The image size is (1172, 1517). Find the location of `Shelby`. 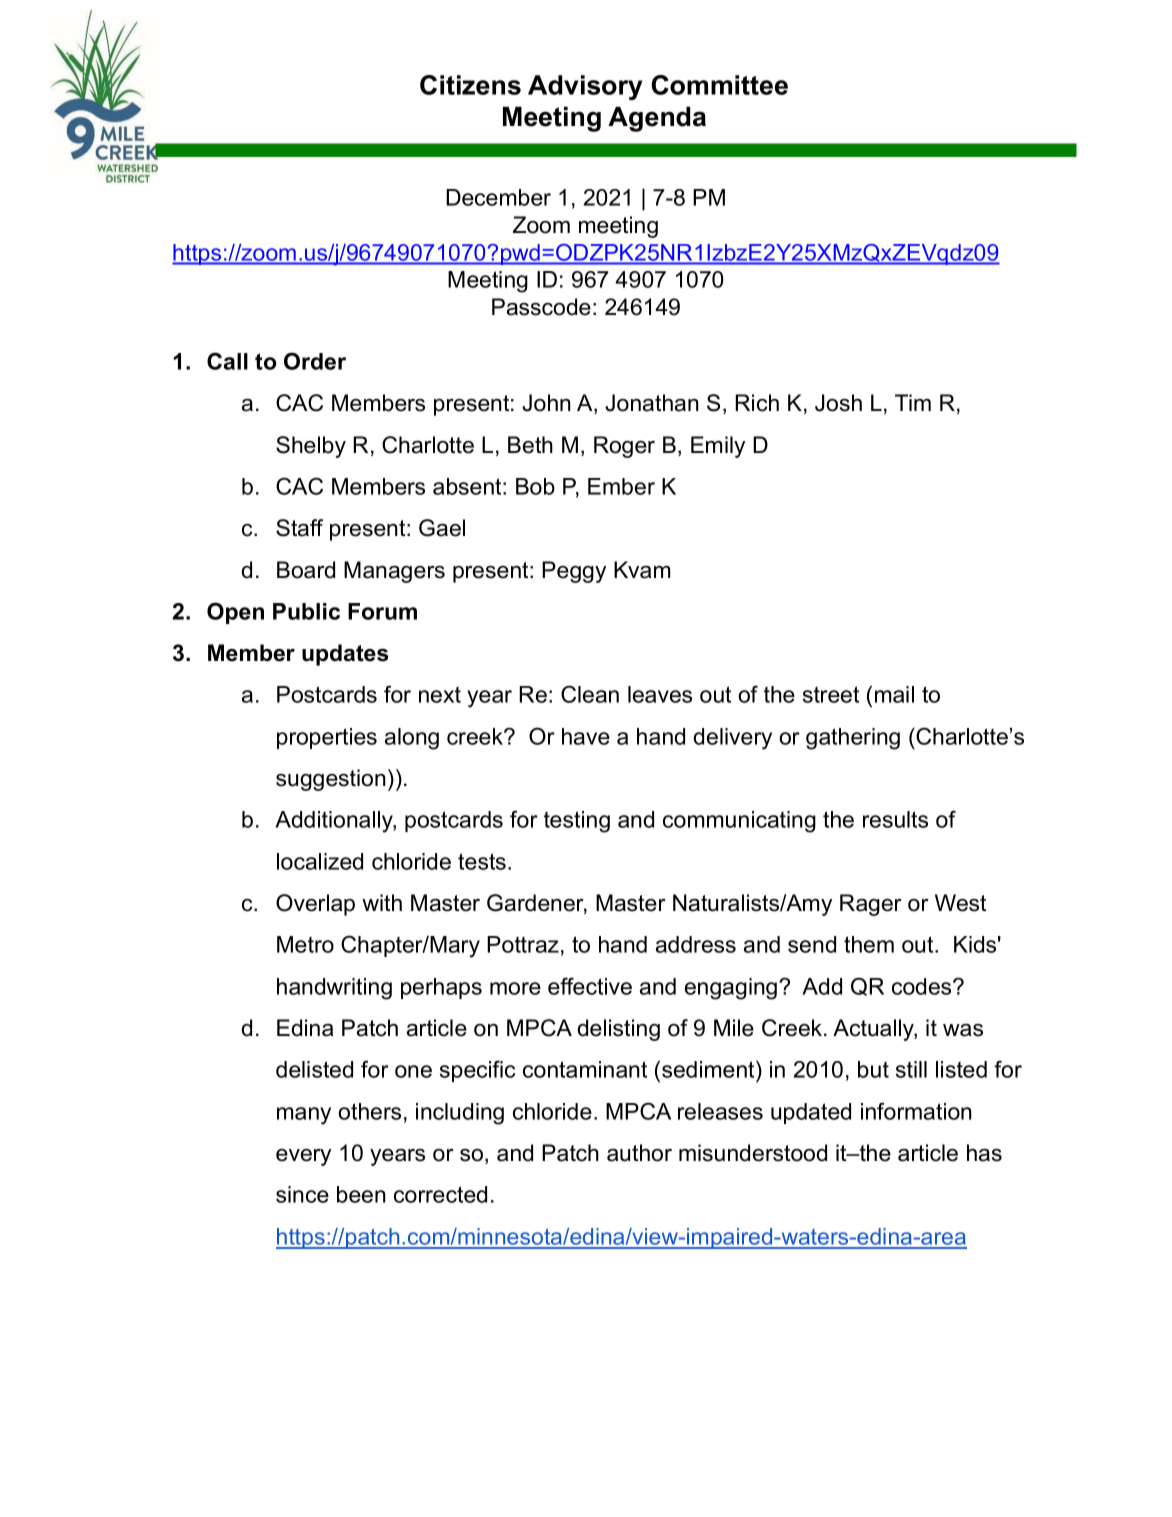

Shelby is located at coordinates (311, 447).
